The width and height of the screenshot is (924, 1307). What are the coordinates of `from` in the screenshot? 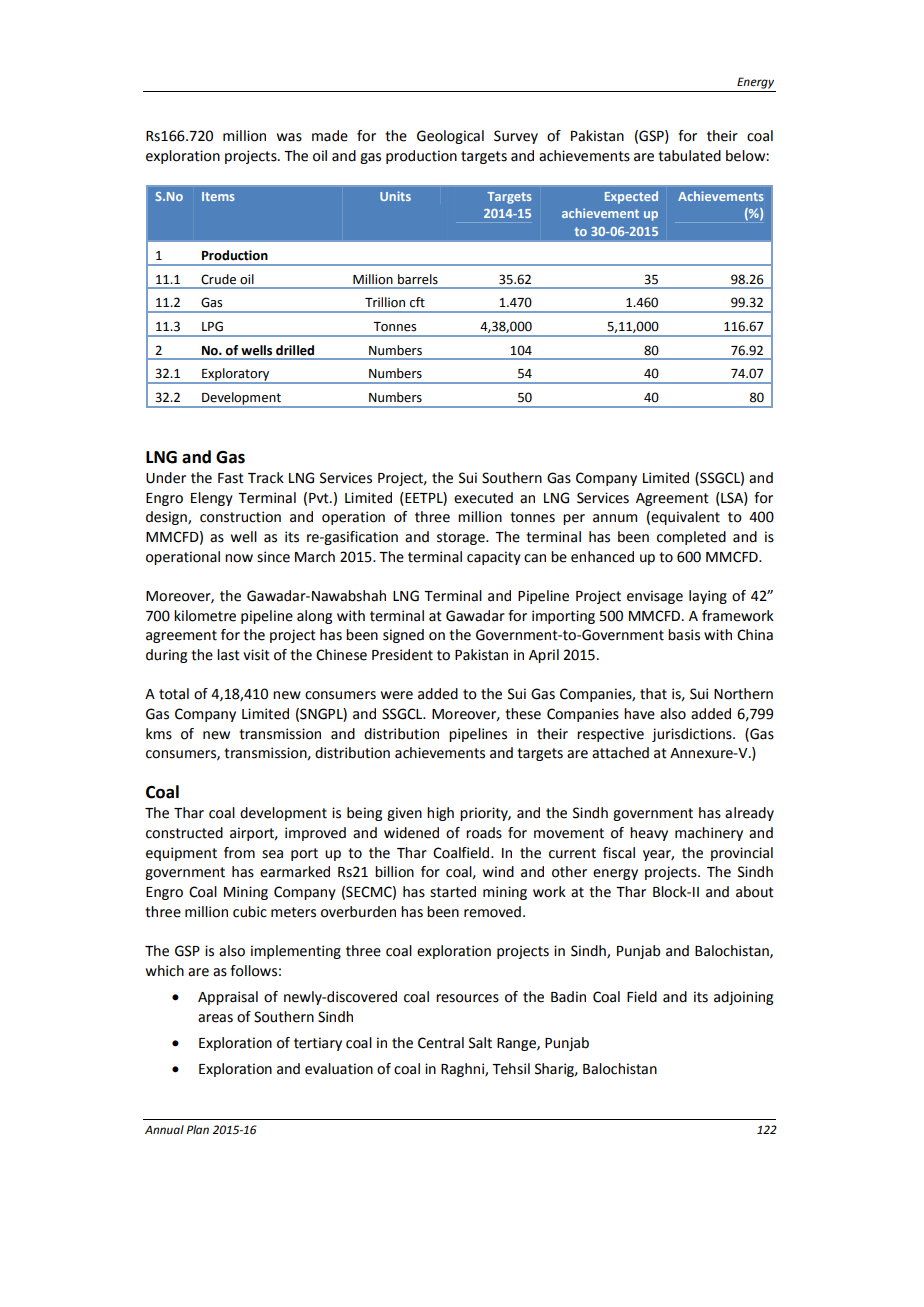 It's located at (239, 853).
